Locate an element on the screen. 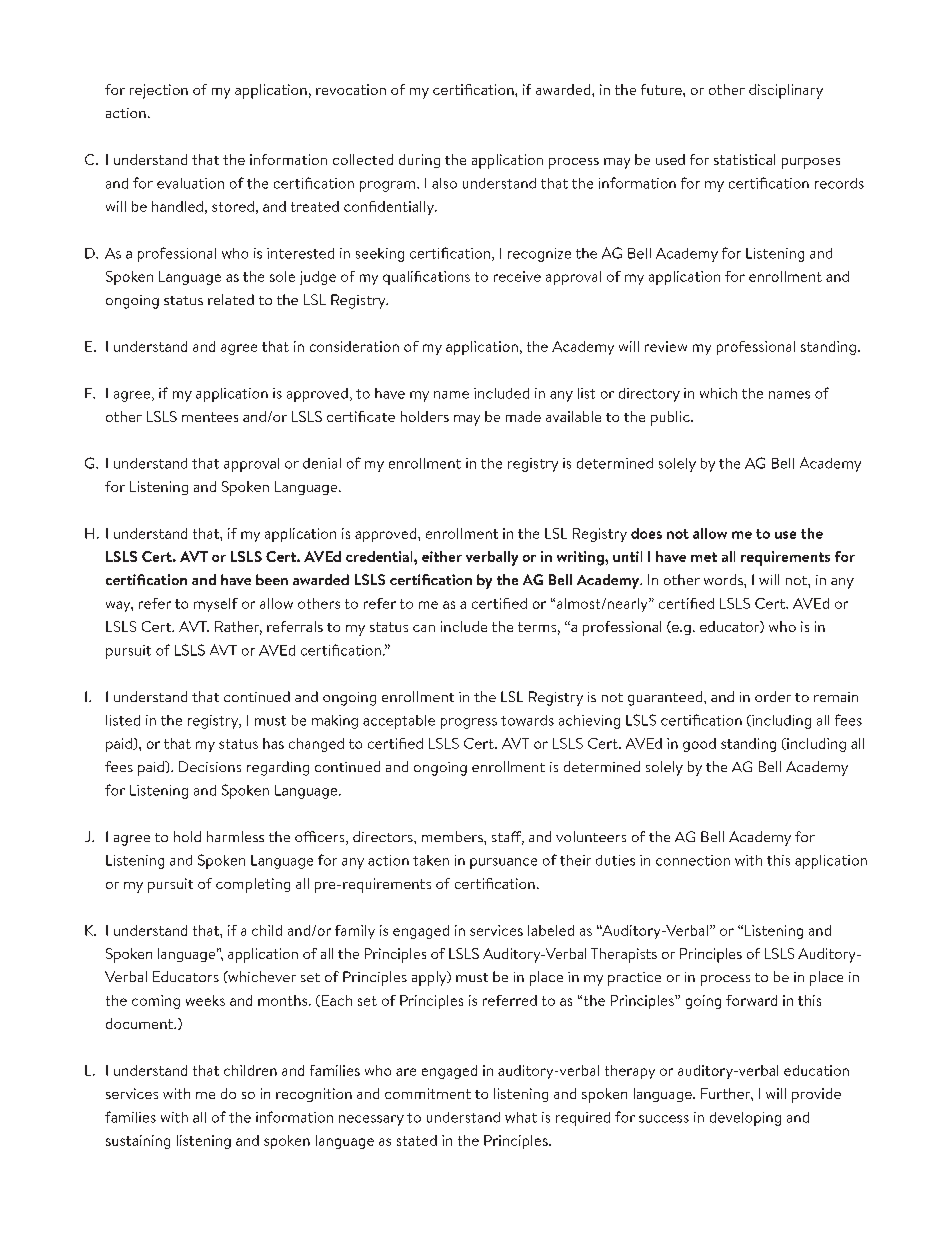  during is located at coordinates (419, 161).
